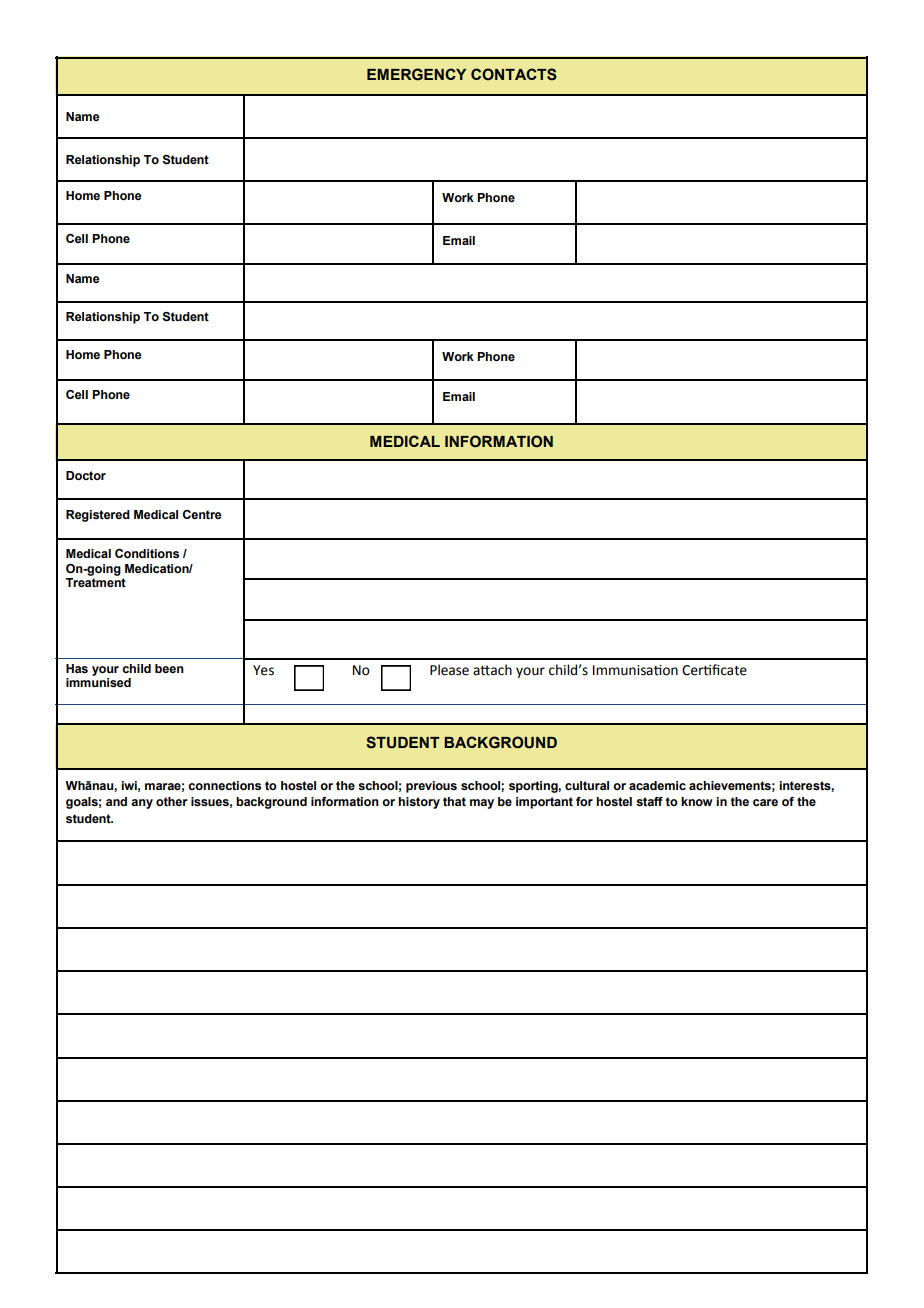 Image resolution: width=924 pixels, height=1308 pixels. What do you see at coordinates (449, 670) in the screenshot?
I see `Please` at bounding box center [449, 670].
